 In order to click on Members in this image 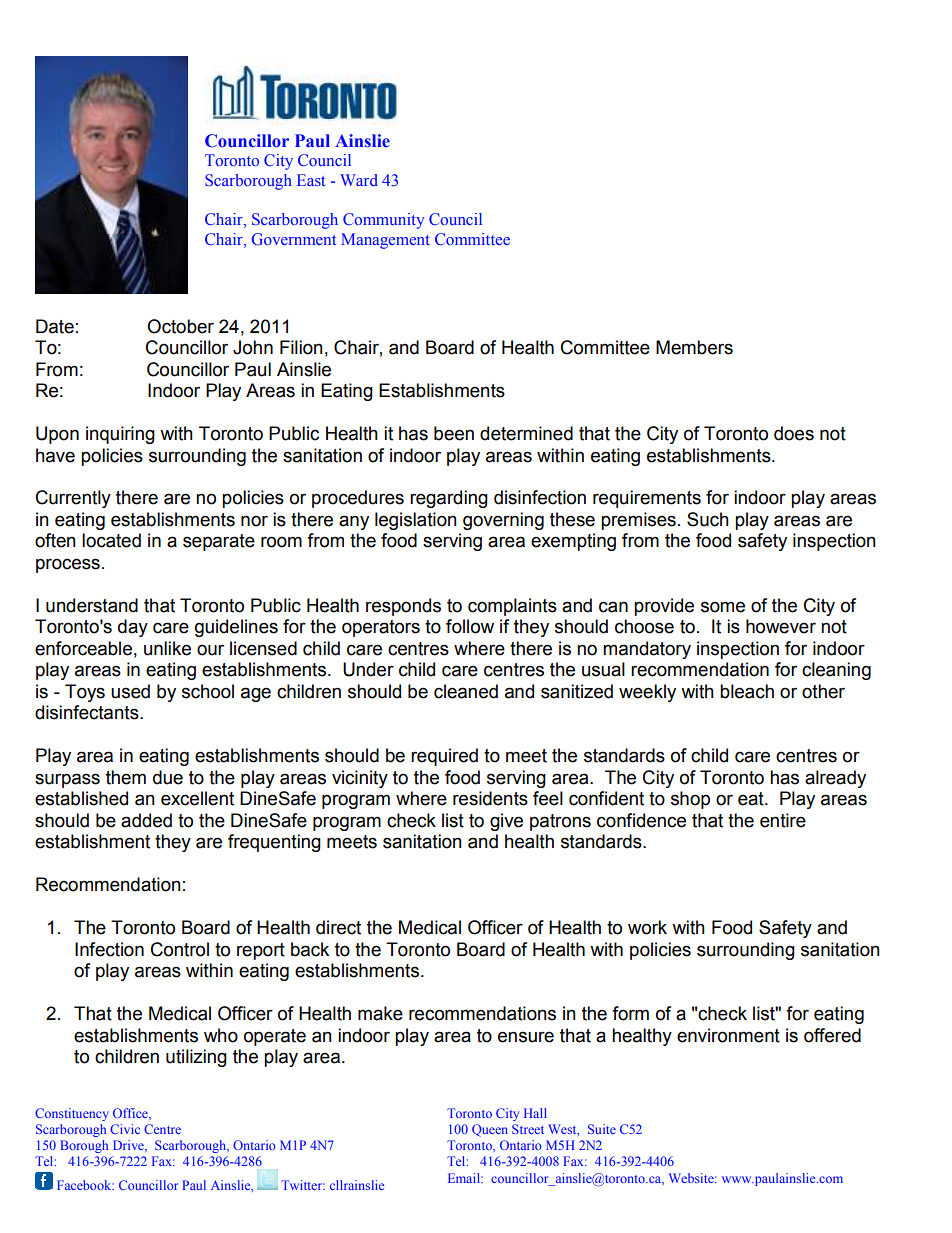, I will do `click(694, 347)`.
